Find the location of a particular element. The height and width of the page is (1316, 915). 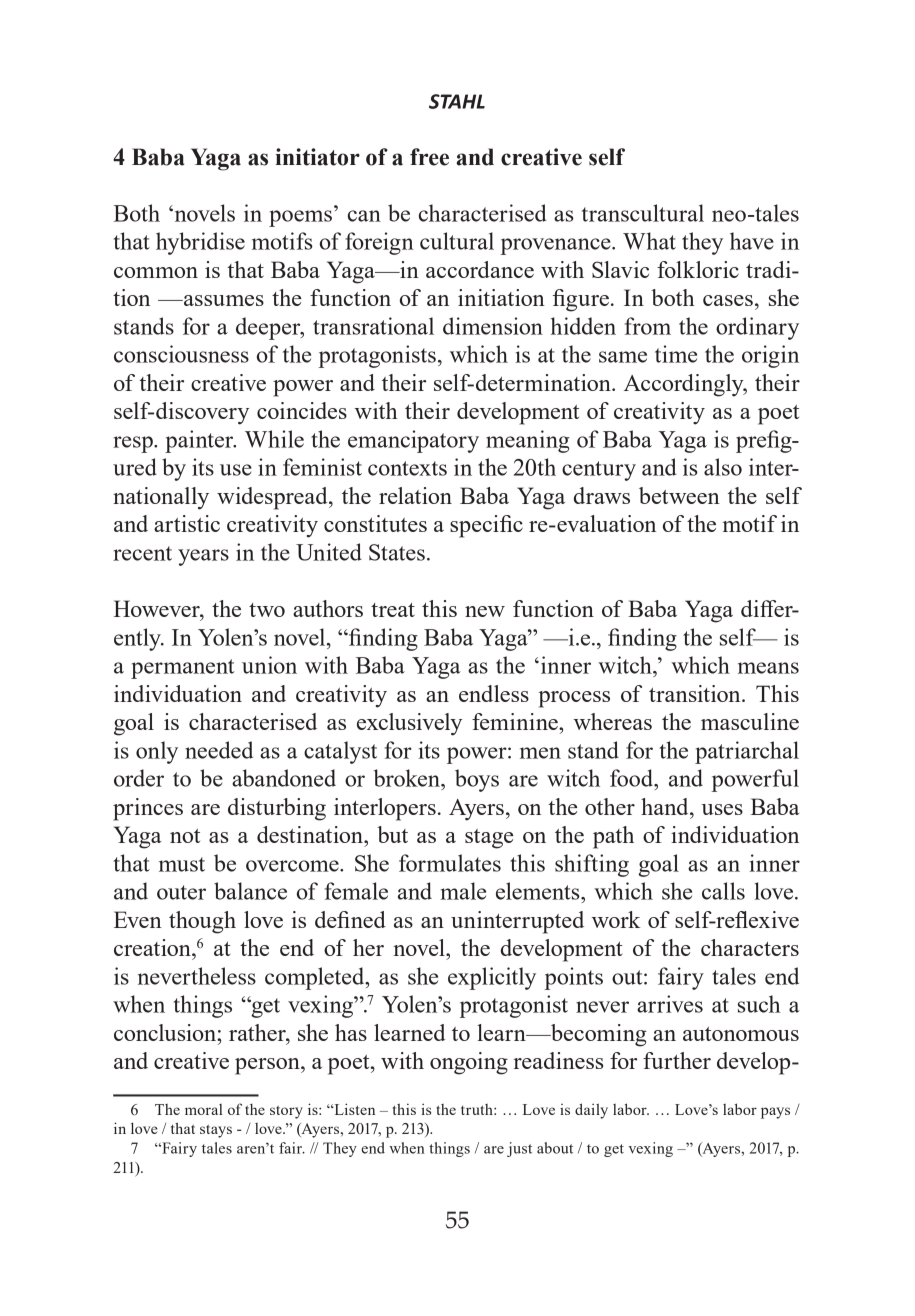

moral is located at coordinates (204, 1109).
